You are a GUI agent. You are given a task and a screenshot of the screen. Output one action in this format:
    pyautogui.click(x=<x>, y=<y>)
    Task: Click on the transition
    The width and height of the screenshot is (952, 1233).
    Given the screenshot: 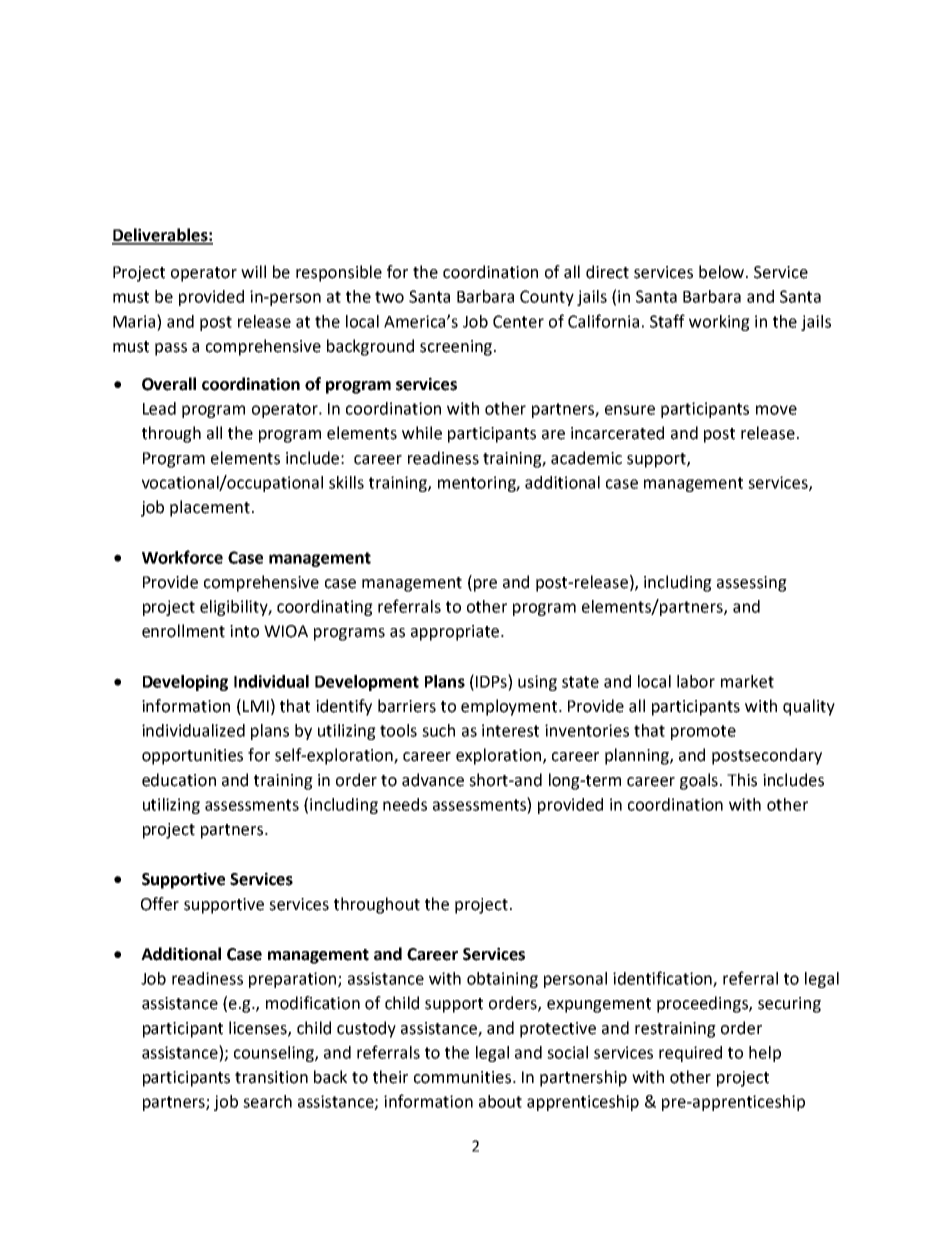 What is the action you would take?
    pyautogui.click(x=271, y=1077)
